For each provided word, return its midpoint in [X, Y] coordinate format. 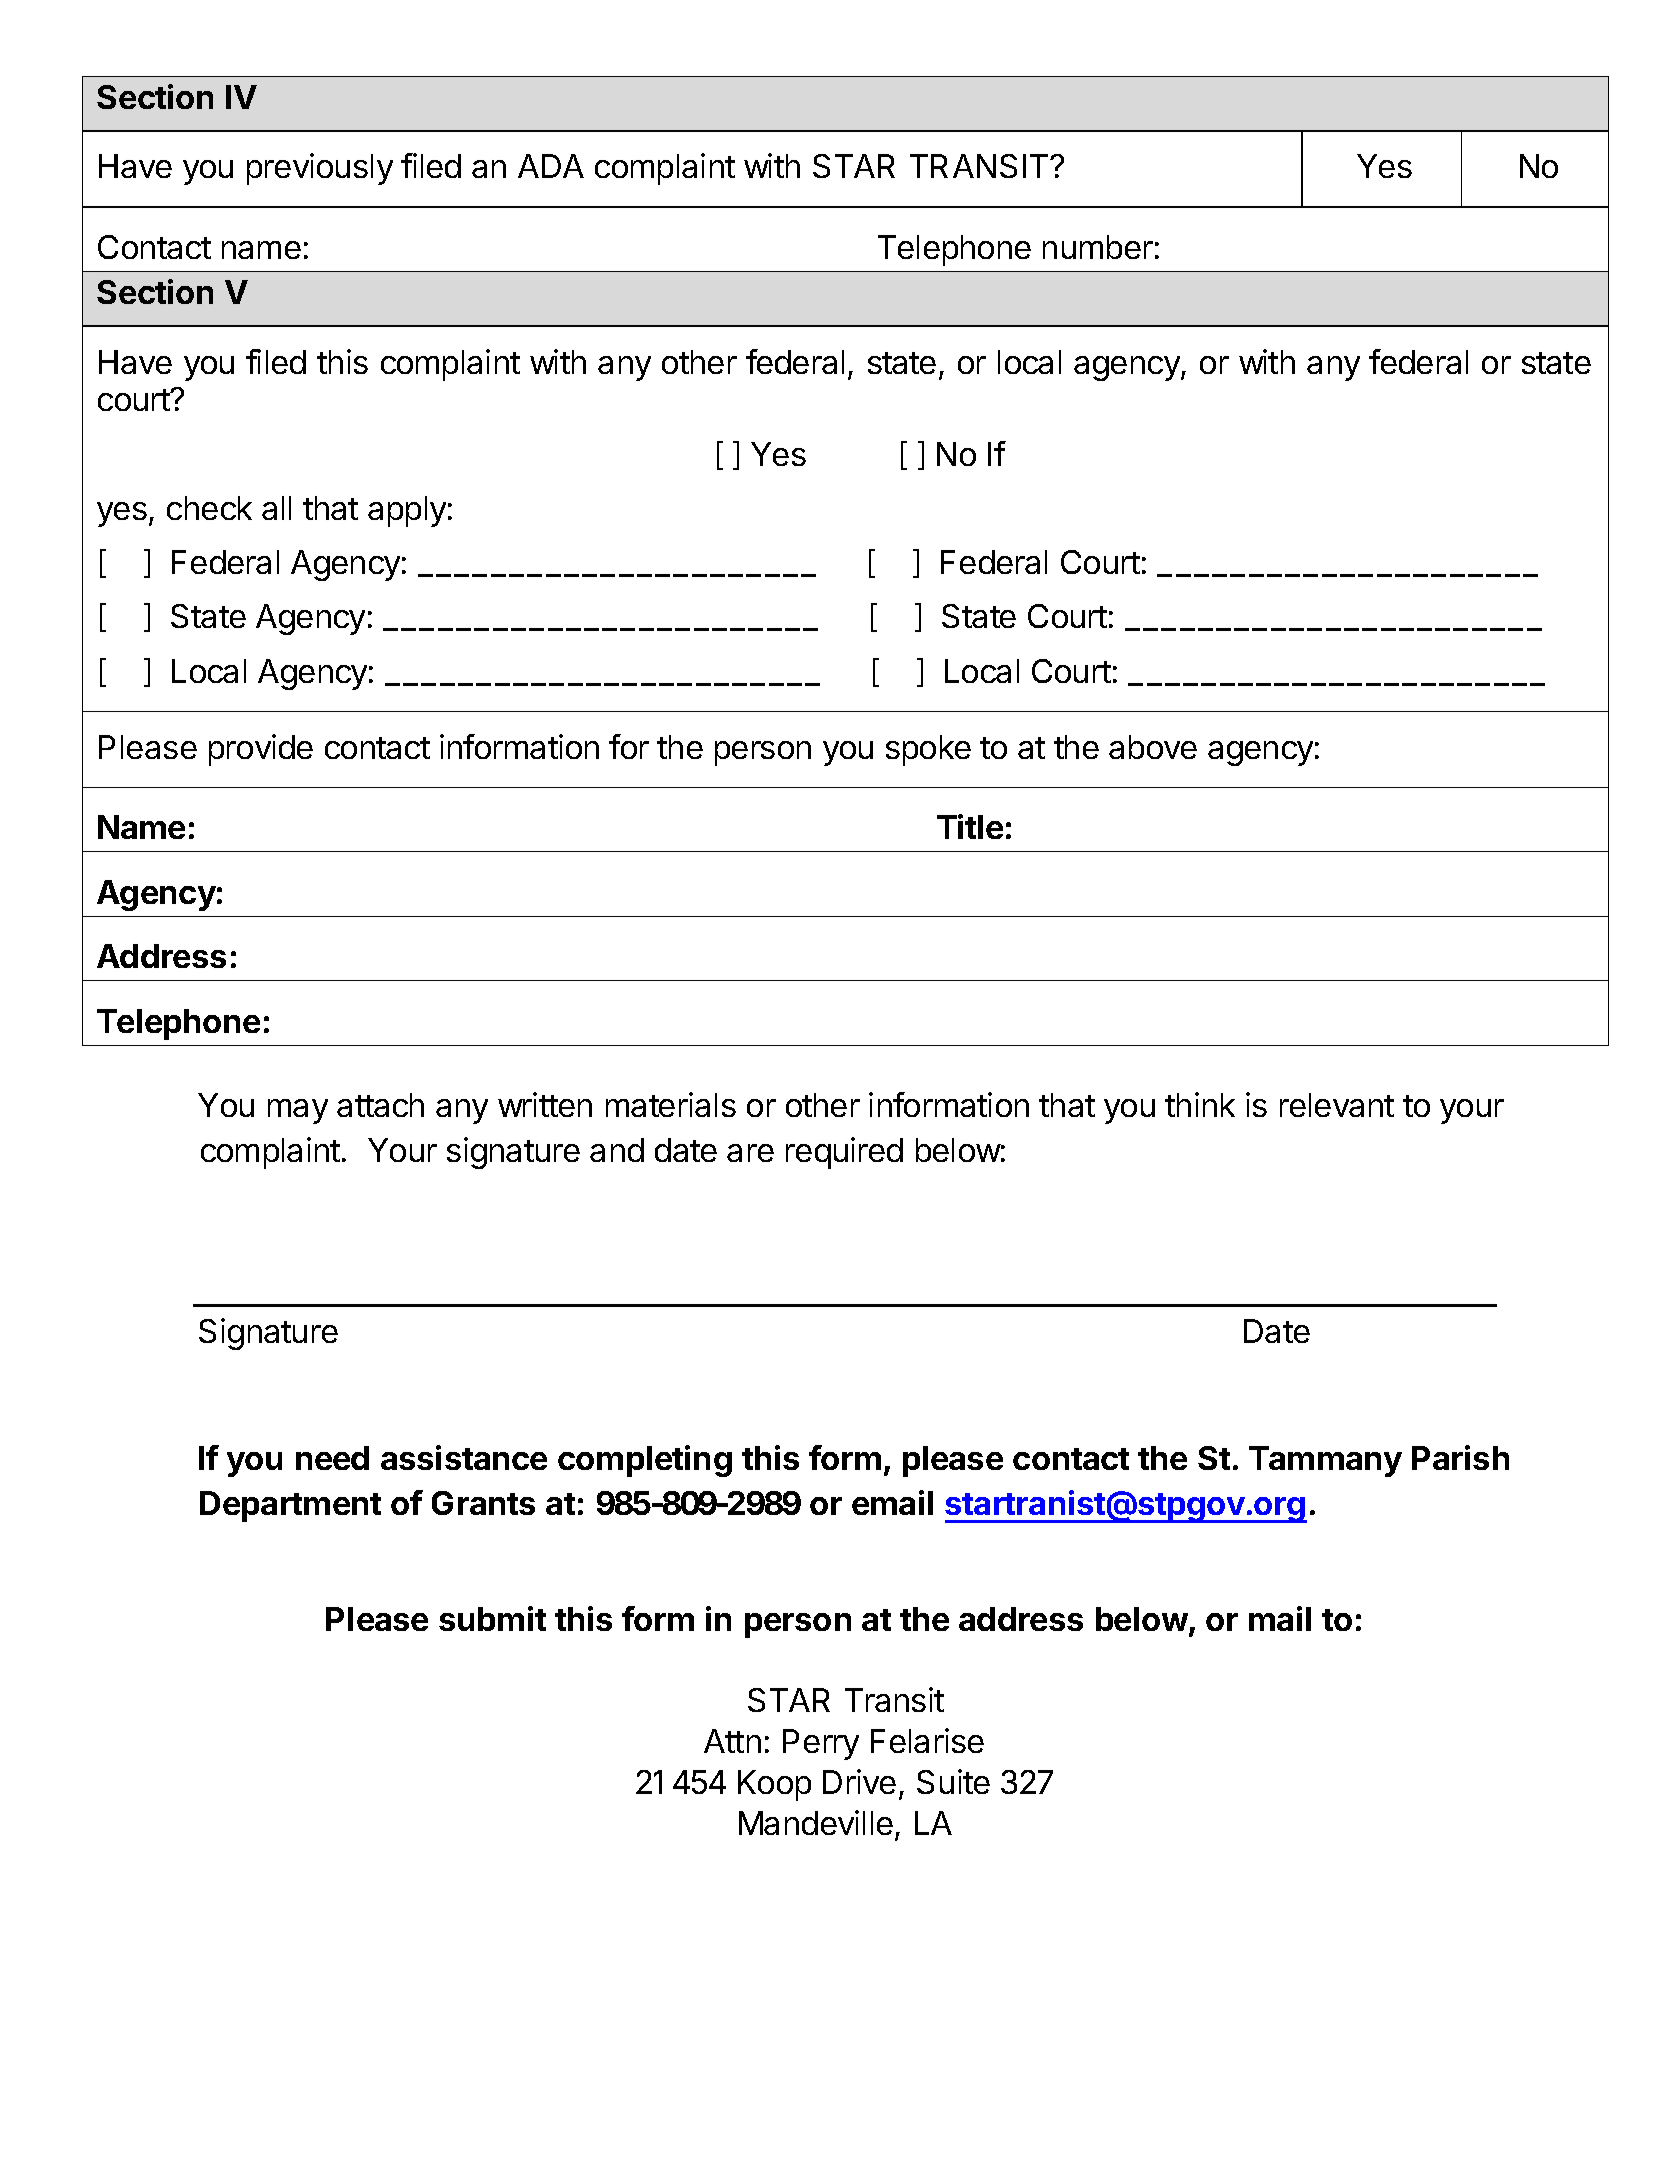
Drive [859, 1781]
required [844, 1153]
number [1098, 247]
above [1153, 747]
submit [492, 1618]
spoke [928, 750]
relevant [1337, 1105]
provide [261, 750]
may [298, 1111]
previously [320, 169]
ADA [551, 166]
